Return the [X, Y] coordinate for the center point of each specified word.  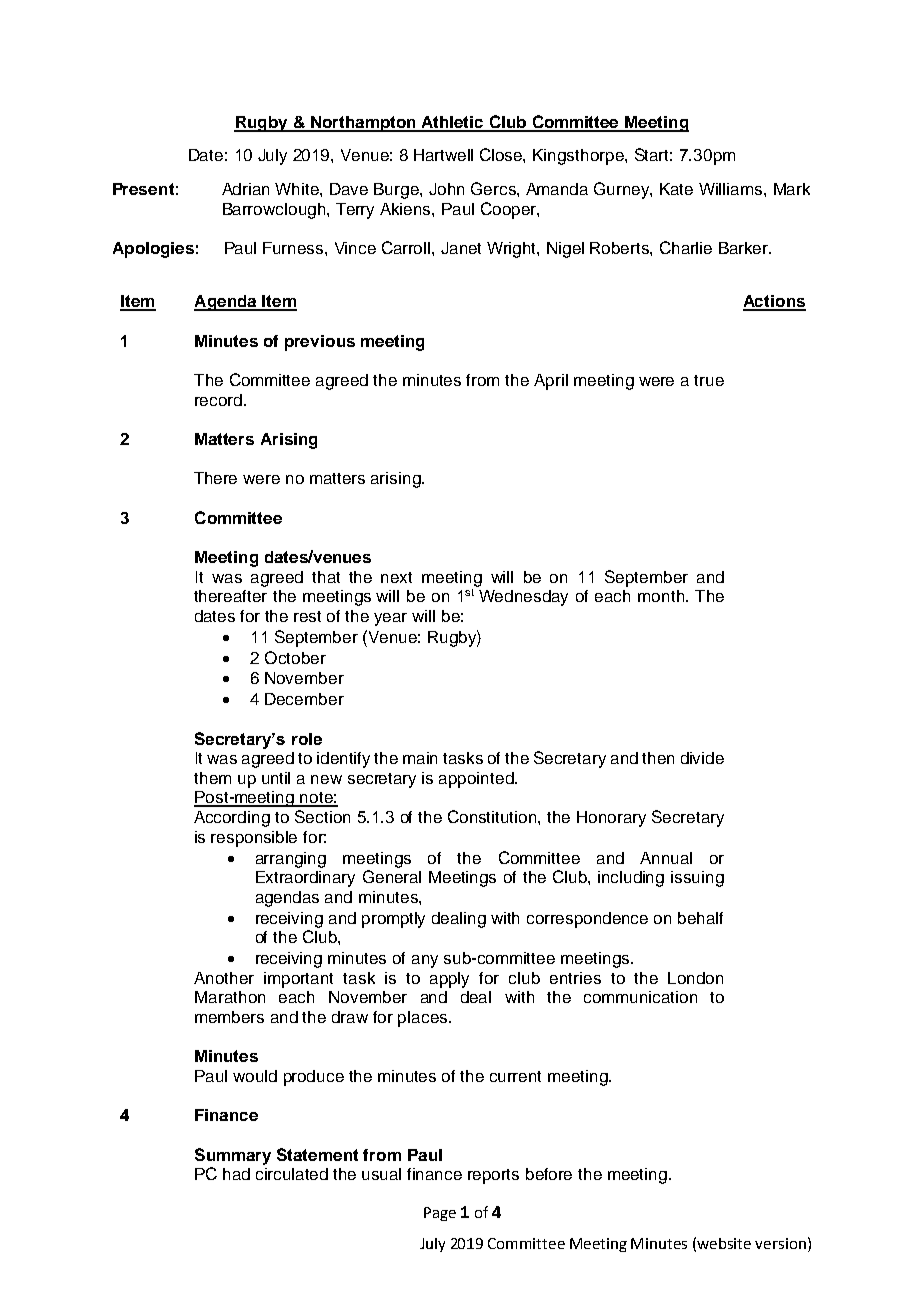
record [218, 400]
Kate [676, 189]
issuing [697, 879]
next [396, 577]
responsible [254, 839]
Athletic [452, 123]
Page [440, 1214]
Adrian [245, 189]
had [236, 1174]
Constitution [493, 816]
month [661, 596]
